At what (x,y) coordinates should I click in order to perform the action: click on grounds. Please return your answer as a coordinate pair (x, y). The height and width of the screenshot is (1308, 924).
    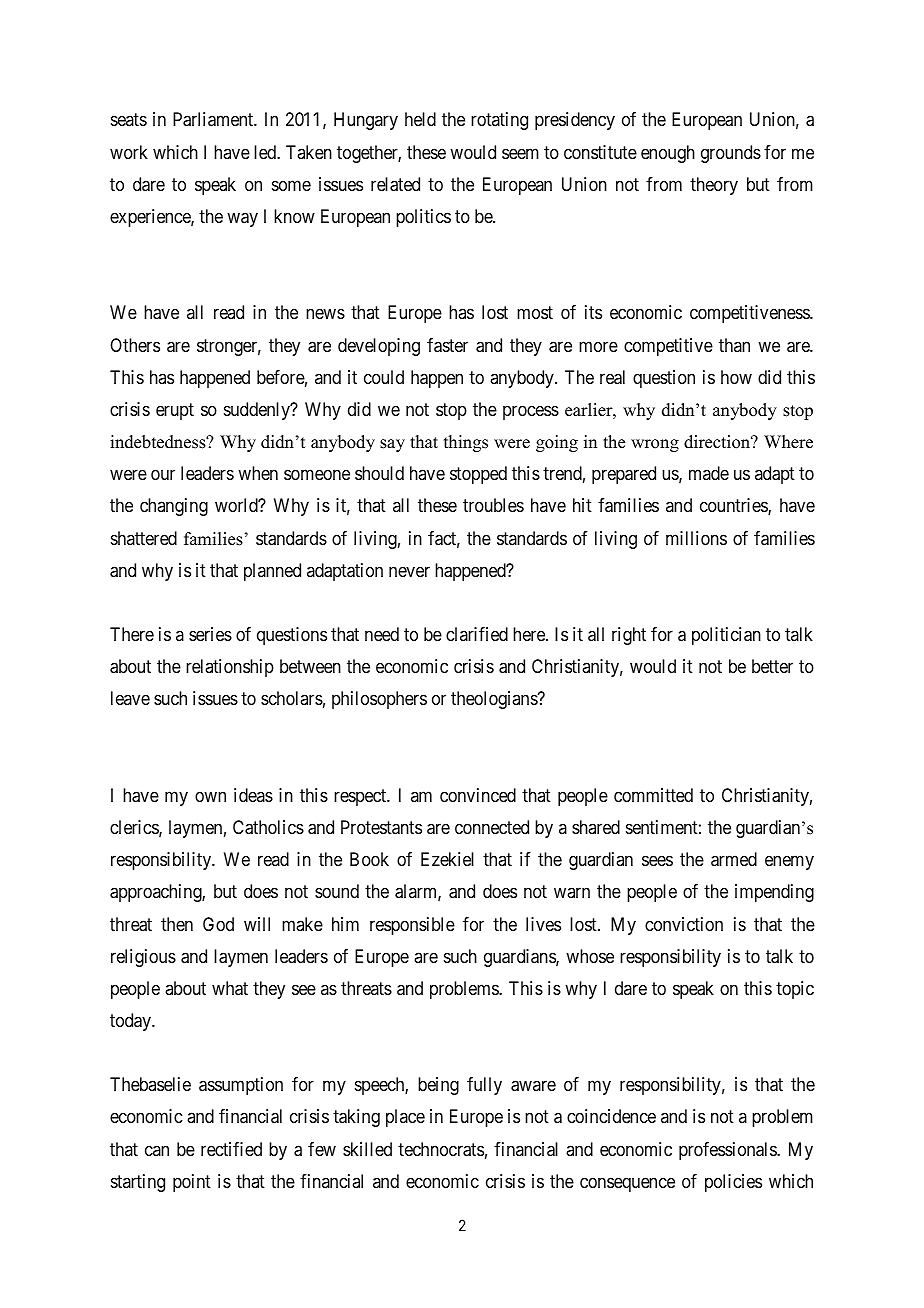
    Looking at the image, I should click on (731, 154).
